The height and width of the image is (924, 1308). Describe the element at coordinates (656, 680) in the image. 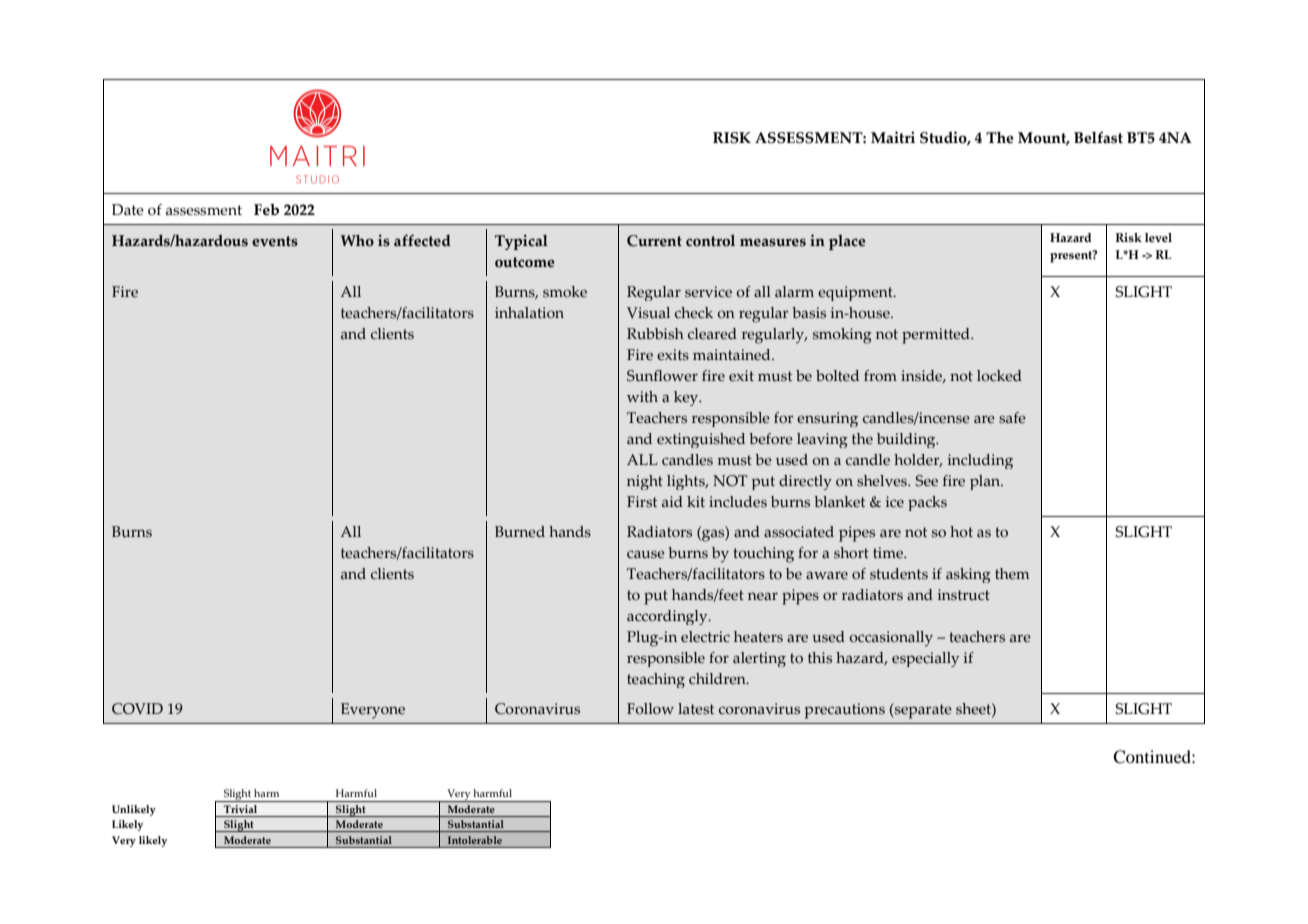

I see `teaching` at that location.
